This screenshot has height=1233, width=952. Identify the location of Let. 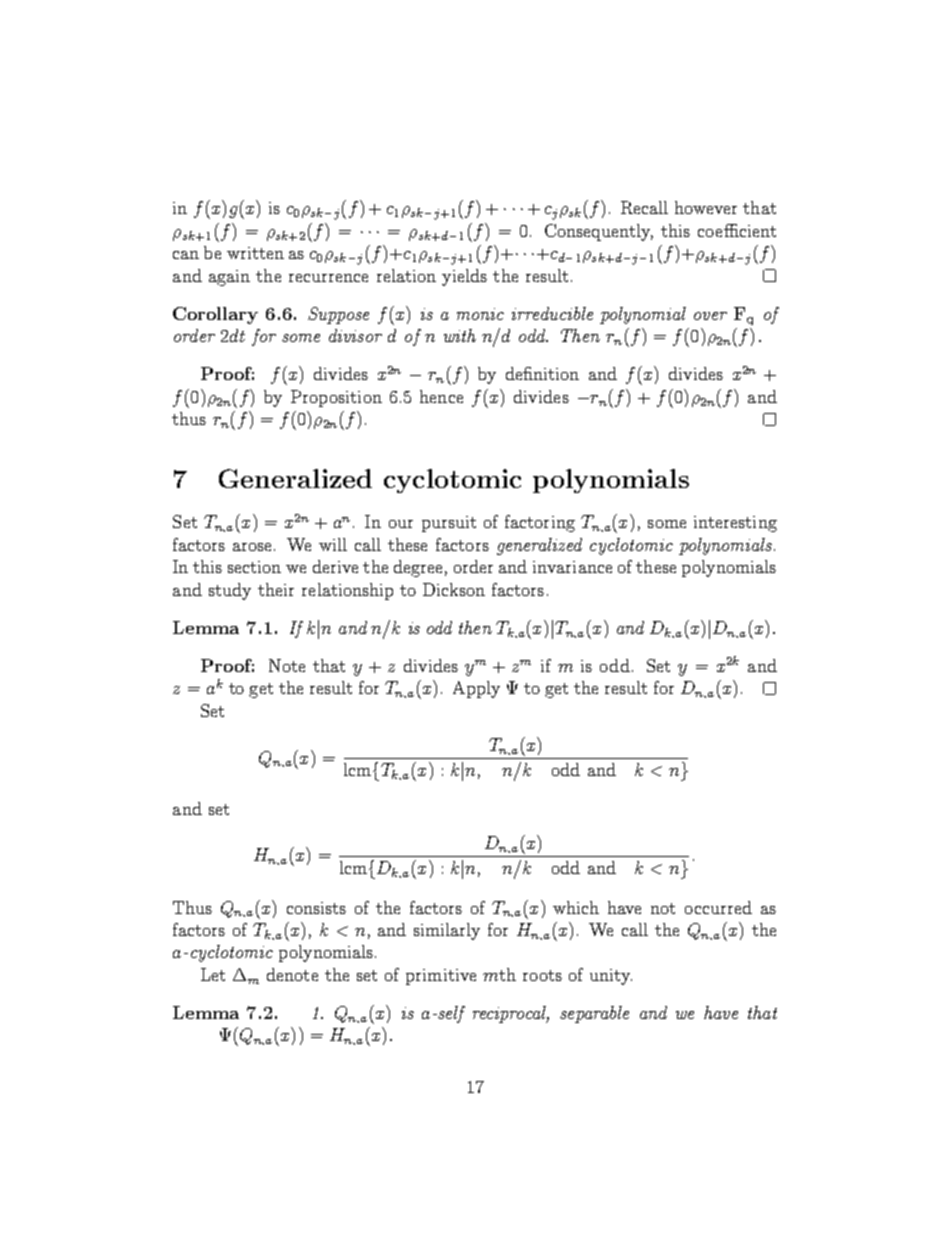
(213, 974).
